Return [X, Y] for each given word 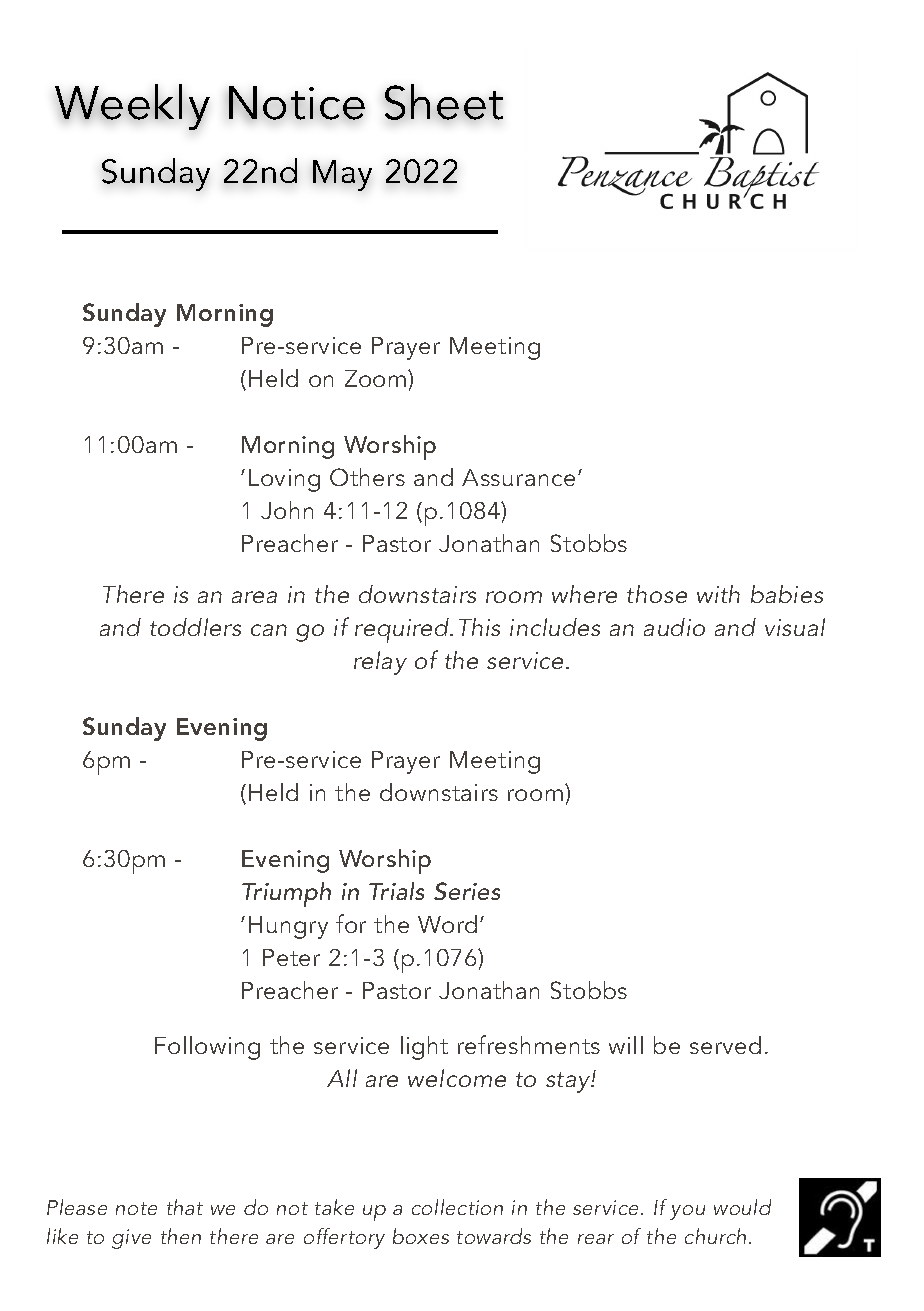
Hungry [288, 927]
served [725, 1045]
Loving [284, 480]
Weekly [132, 107]
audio [674, 627]
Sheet [444, 102]
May [342, 175]
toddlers [195, 627]
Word [447, 924]
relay [380, 663]
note [136, 1208]
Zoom [377, 378]
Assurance [518, 477]
